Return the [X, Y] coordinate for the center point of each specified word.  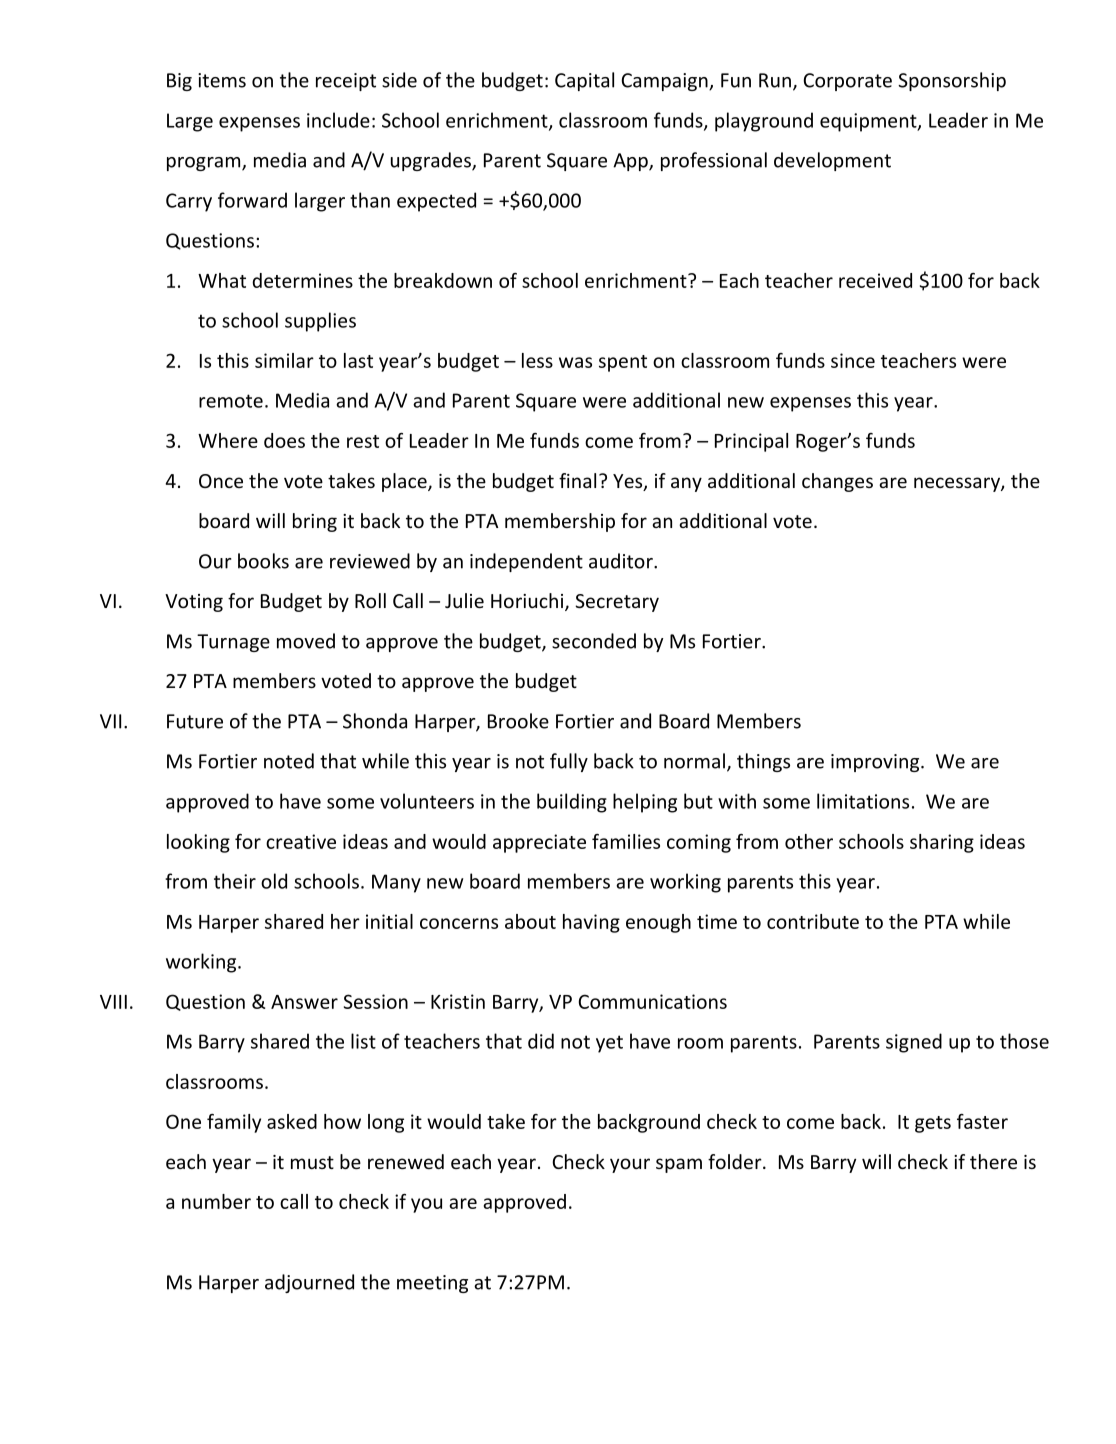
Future [195, 721]
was [575, 362]
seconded [594, 641]
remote [231, 401]
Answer [304, 1002]
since [853, 360]
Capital [584, 81]
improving [876, 763]
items [222, 80]
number [216, 1201]
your [630, 1165]
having [591, 923]
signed [914, 1043]
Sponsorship [952, 81]
